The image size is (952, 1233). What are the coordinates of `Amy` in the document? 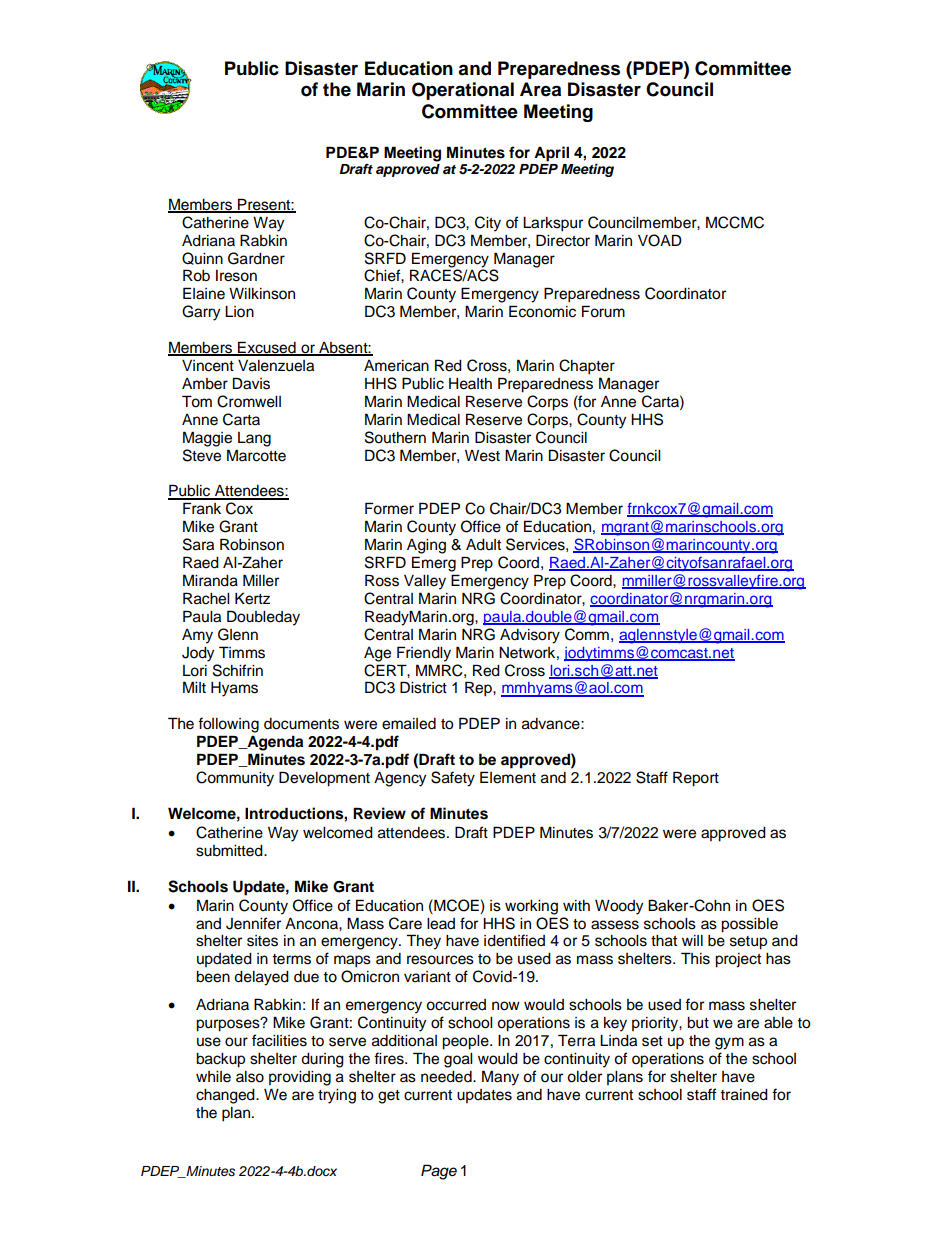 It's located at (197, 636).
